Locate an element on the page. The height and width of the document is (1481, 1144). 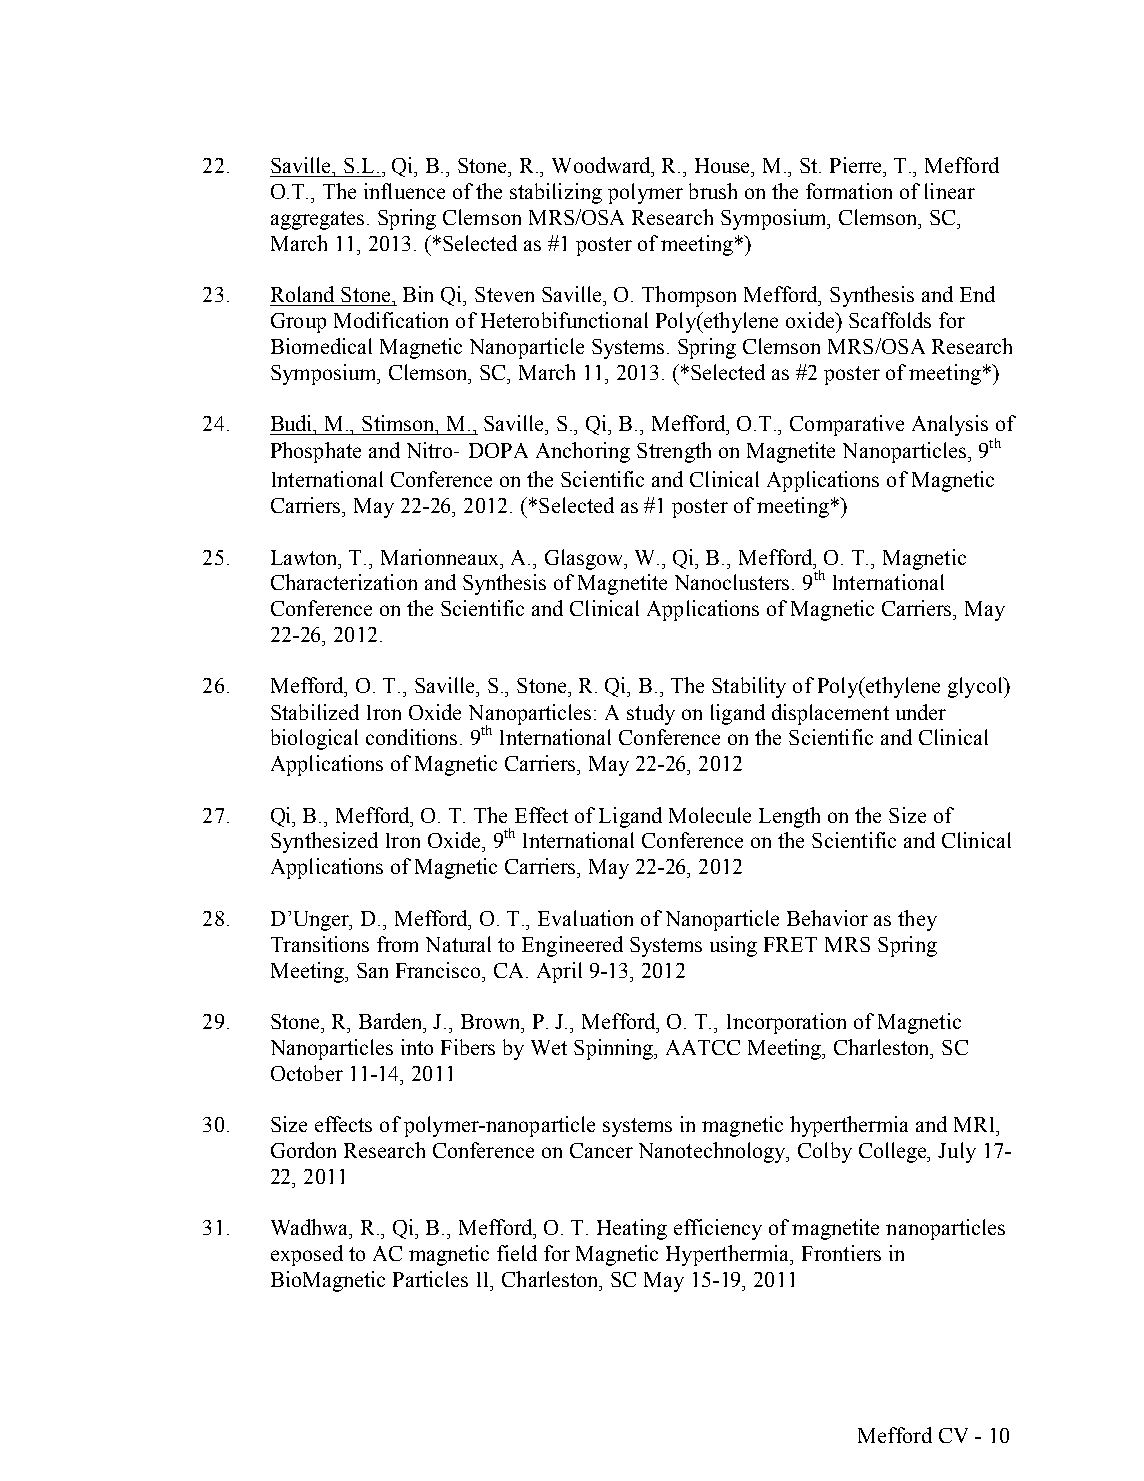
Engineered is located at coordinates (572, 946).
